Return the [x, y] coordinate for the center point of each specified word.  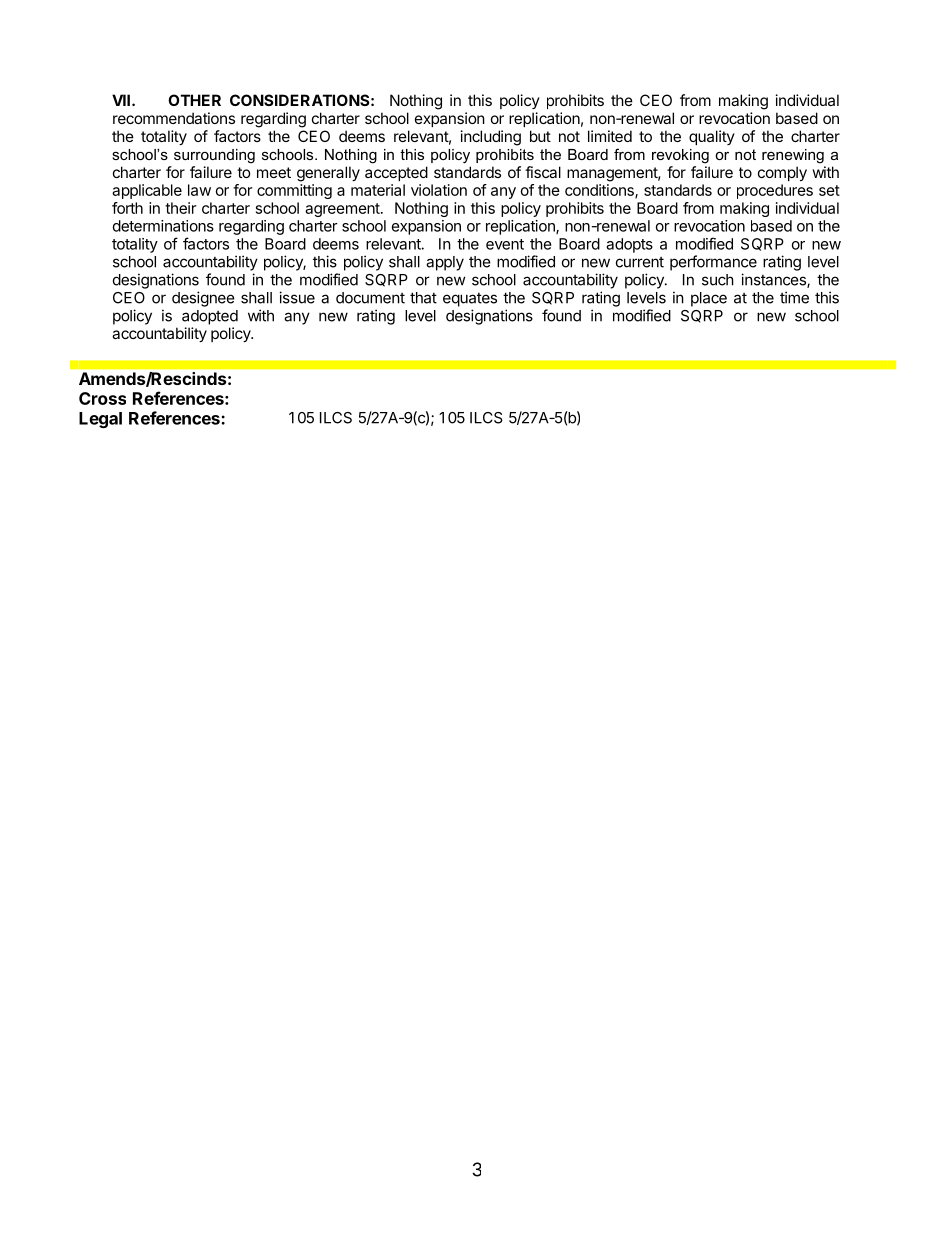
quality [712, 137]
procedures [775, 191]
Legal [100, 420]
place [709, 299]
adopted [210, 317]
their [180, 208]
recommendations [174, 118]
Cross [102, 398]
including [491, 138]
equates [470, 300]
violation [439, 190]
